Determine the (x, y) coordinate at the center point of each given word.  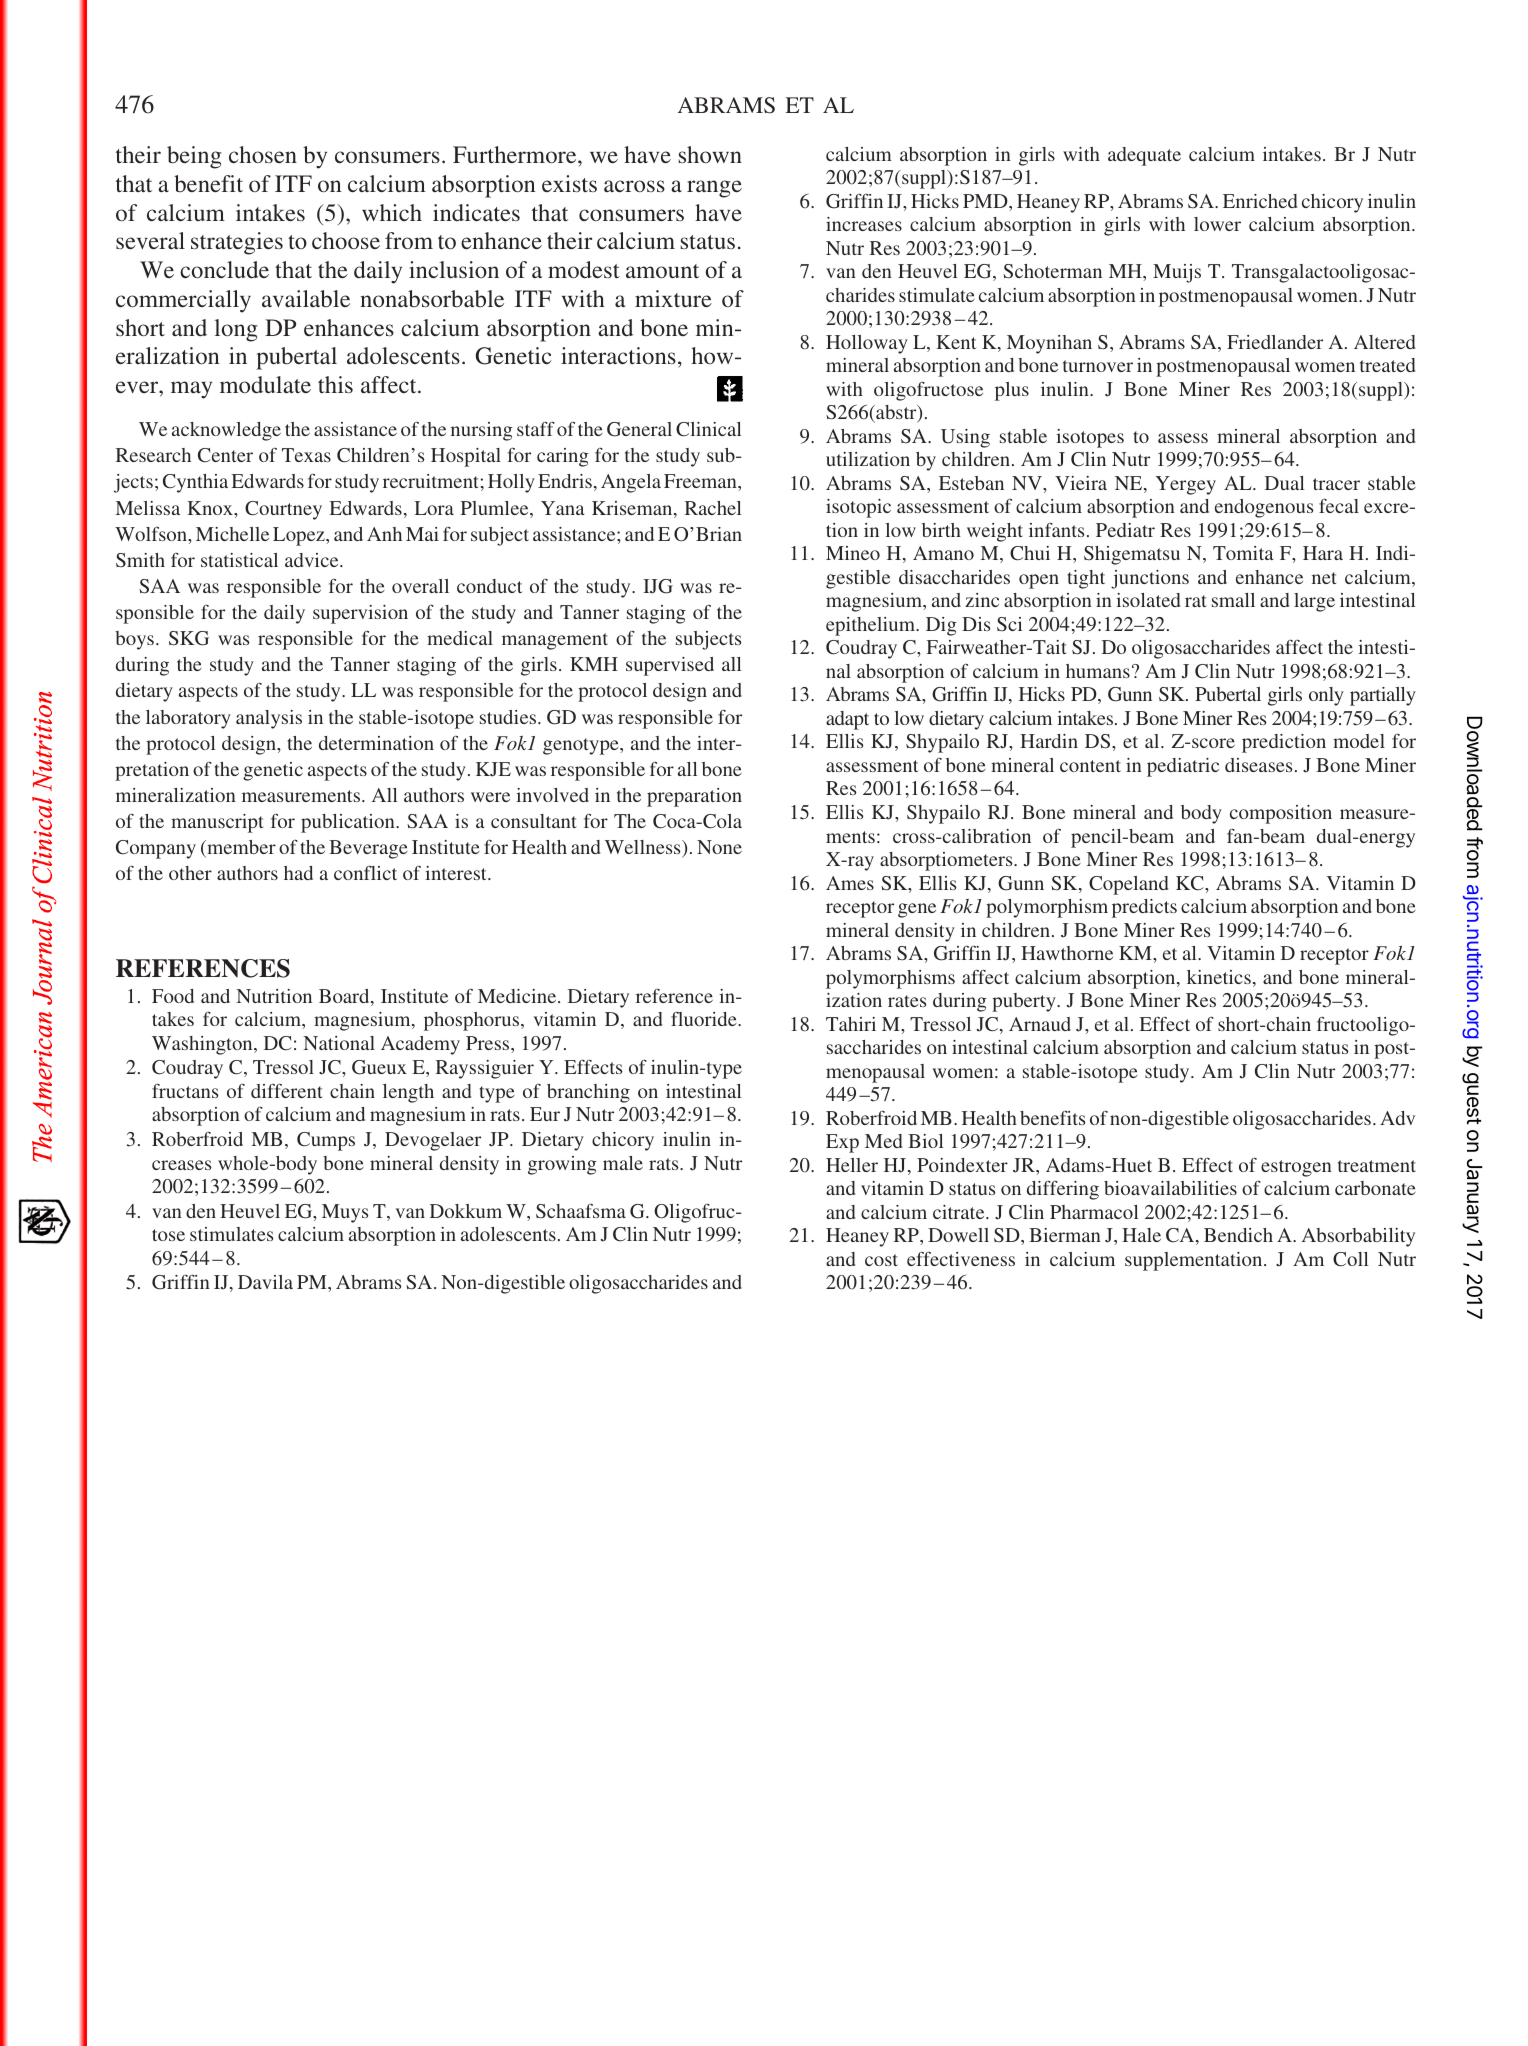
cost (881, 1260)
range (714, 189)
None (719, 847)
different (287, 1090)
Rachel (713, 508)
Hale (1141, 1235)
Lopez (300, 536)
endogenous (1264, 508)
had (298, 873)
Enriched (1260, 201)
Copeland (1128, 885)
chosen (263, 154)
